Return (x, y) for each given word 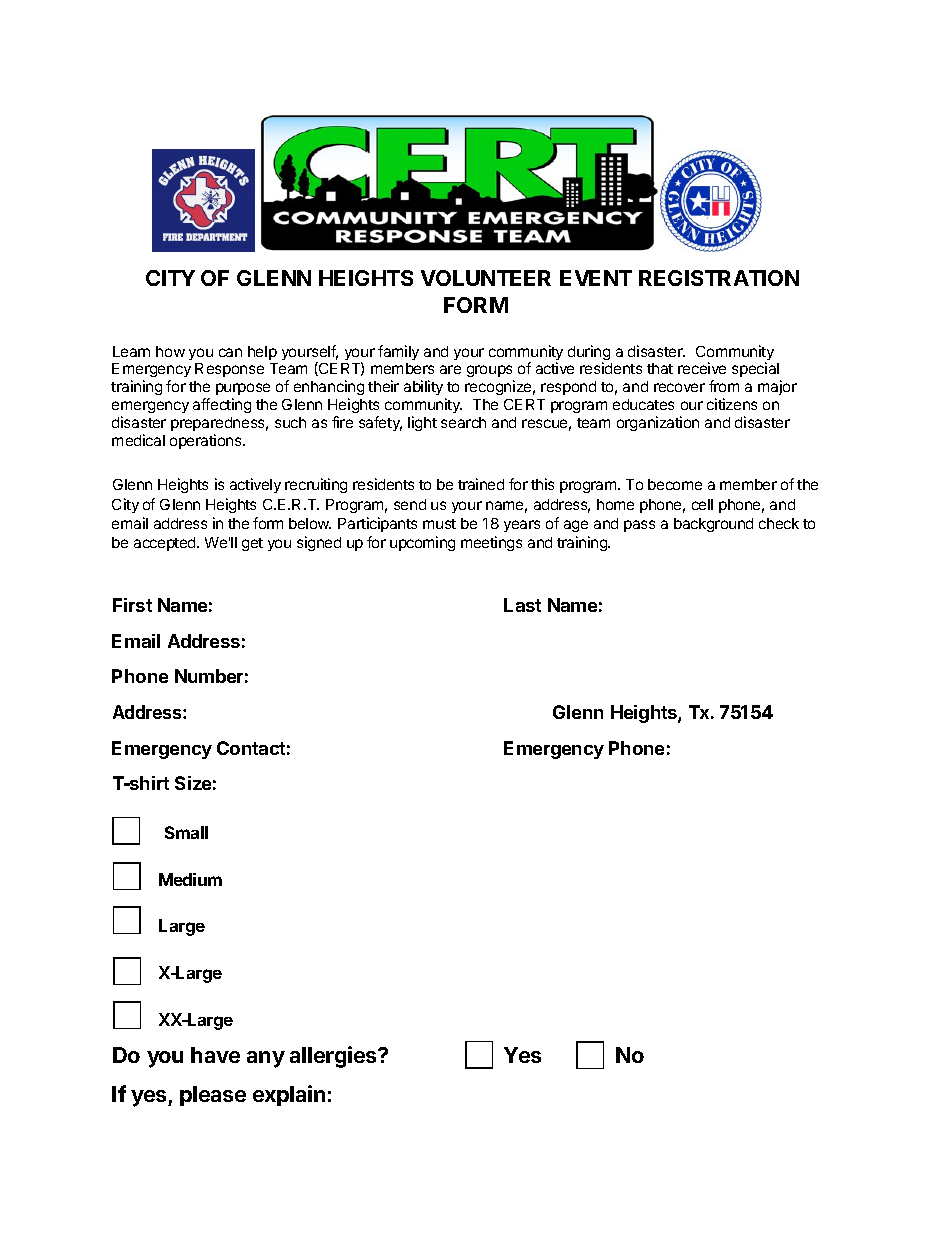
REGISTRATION (719, 278)
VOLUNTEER (486, 278)
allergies (334, 1057)
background (713, 525)
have (215, 1055)
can (230, 352)
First (132, 605)
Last (522, 605)
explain (289, 1095)
